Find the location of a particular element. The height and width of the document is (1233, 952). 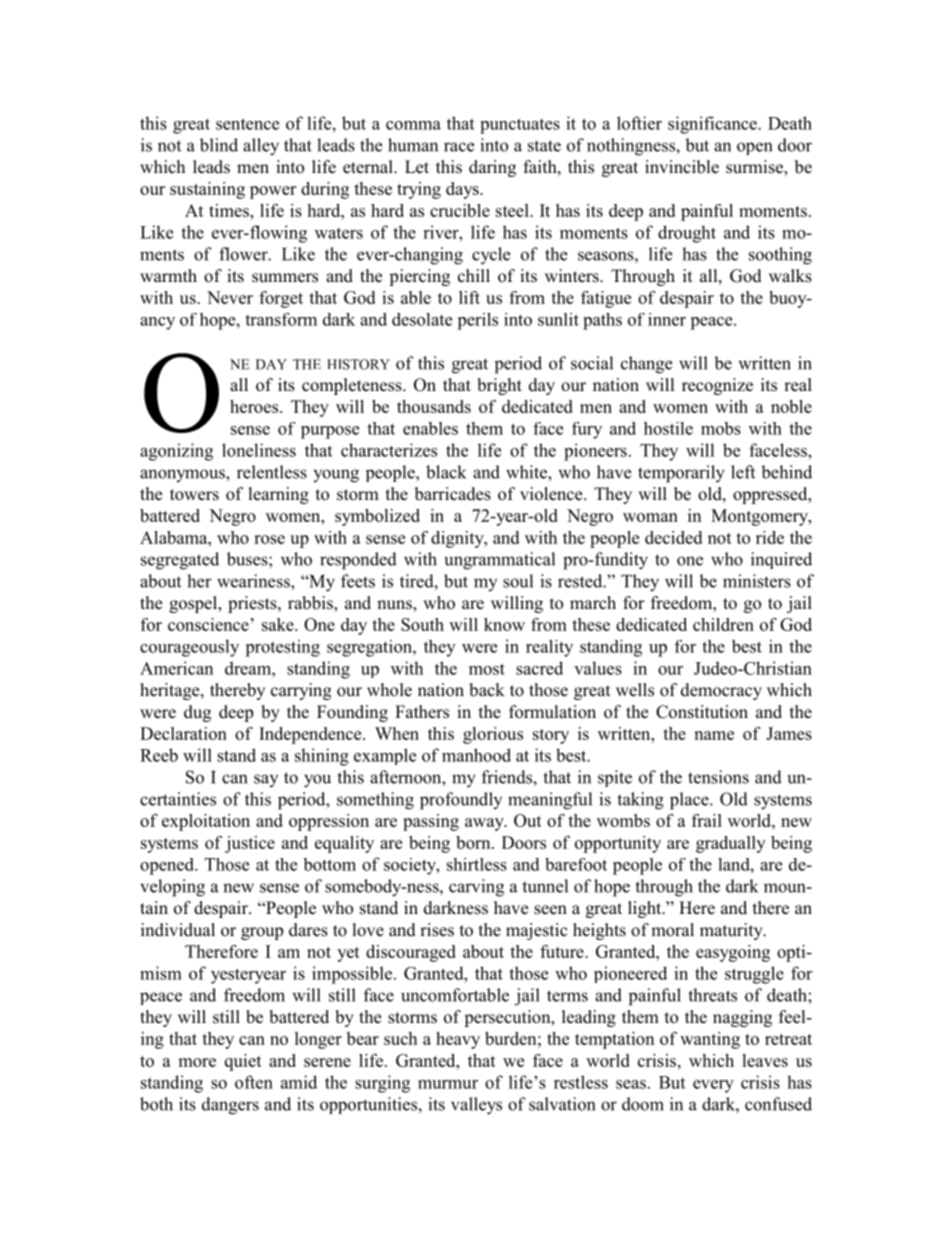

relentless is located at coordinates (272, 472).
